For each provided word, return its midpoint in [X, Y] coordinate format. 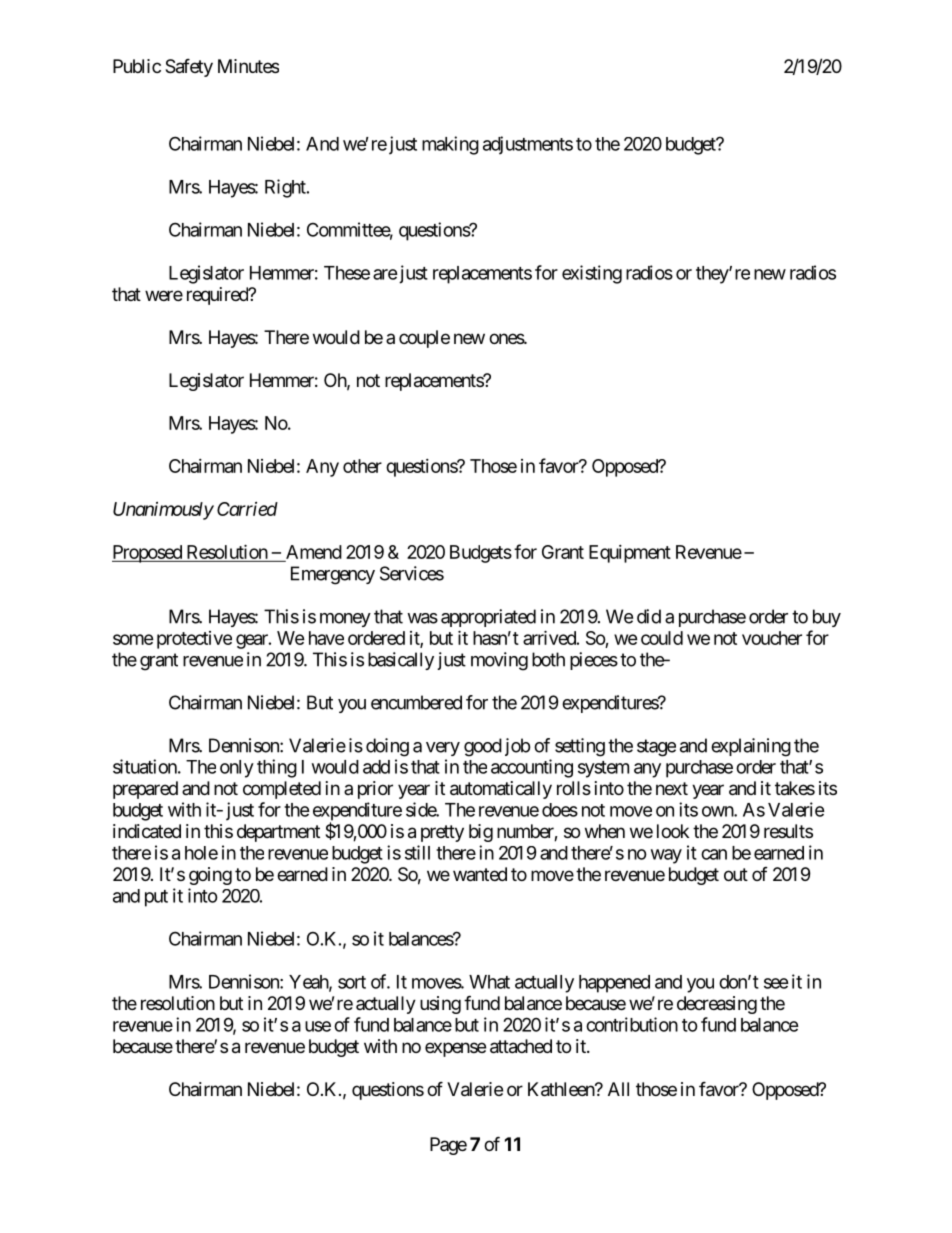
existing [592, 274]
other [362, 466]
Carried [247, 509]
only [237, 769]
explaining [751, 747]
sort [352, 982]
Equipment [630, 554]
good [483, 747]
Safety [189, 67]
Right [286, 188]
